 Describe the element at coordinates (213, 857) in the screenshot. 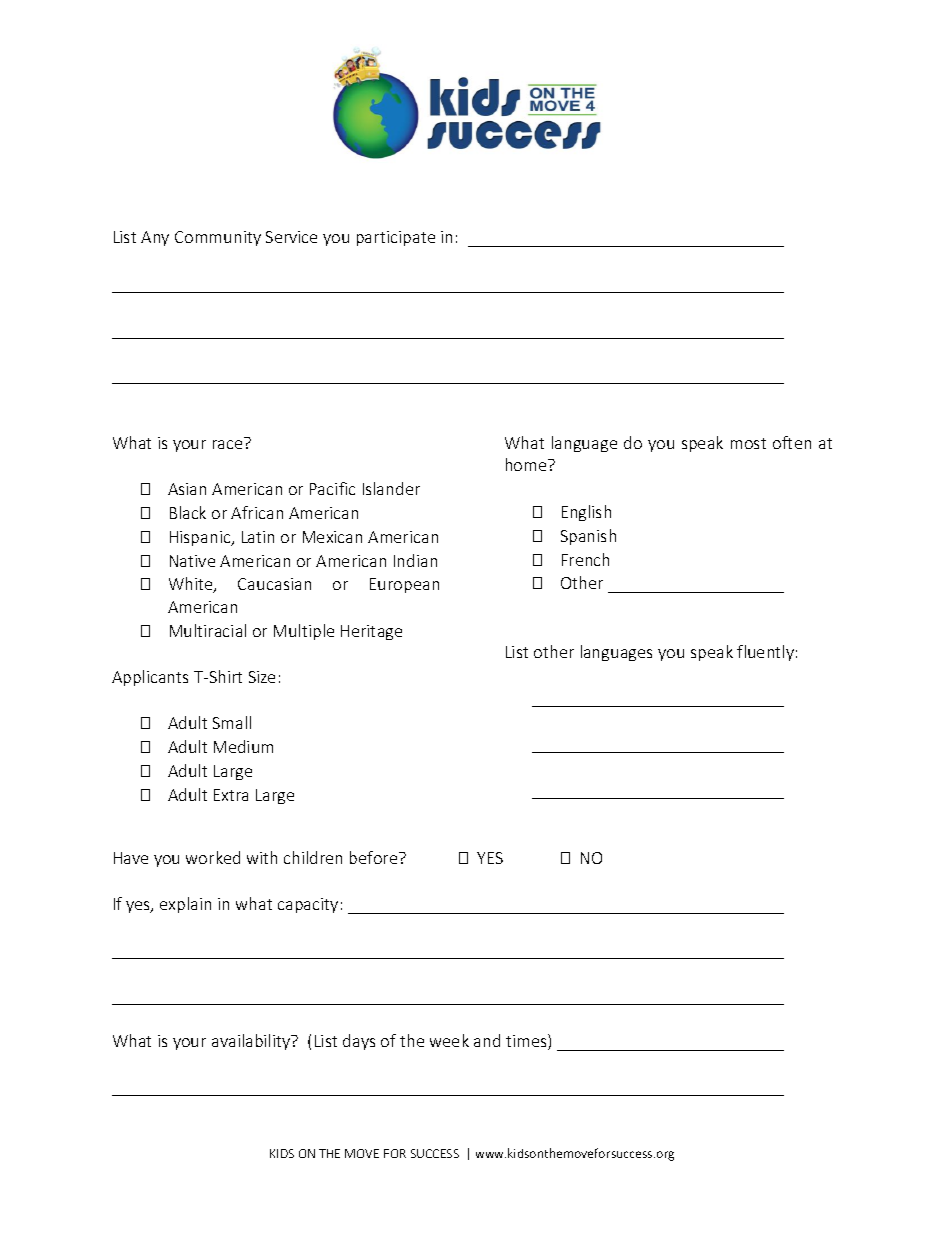

I see `worked` at that location.
